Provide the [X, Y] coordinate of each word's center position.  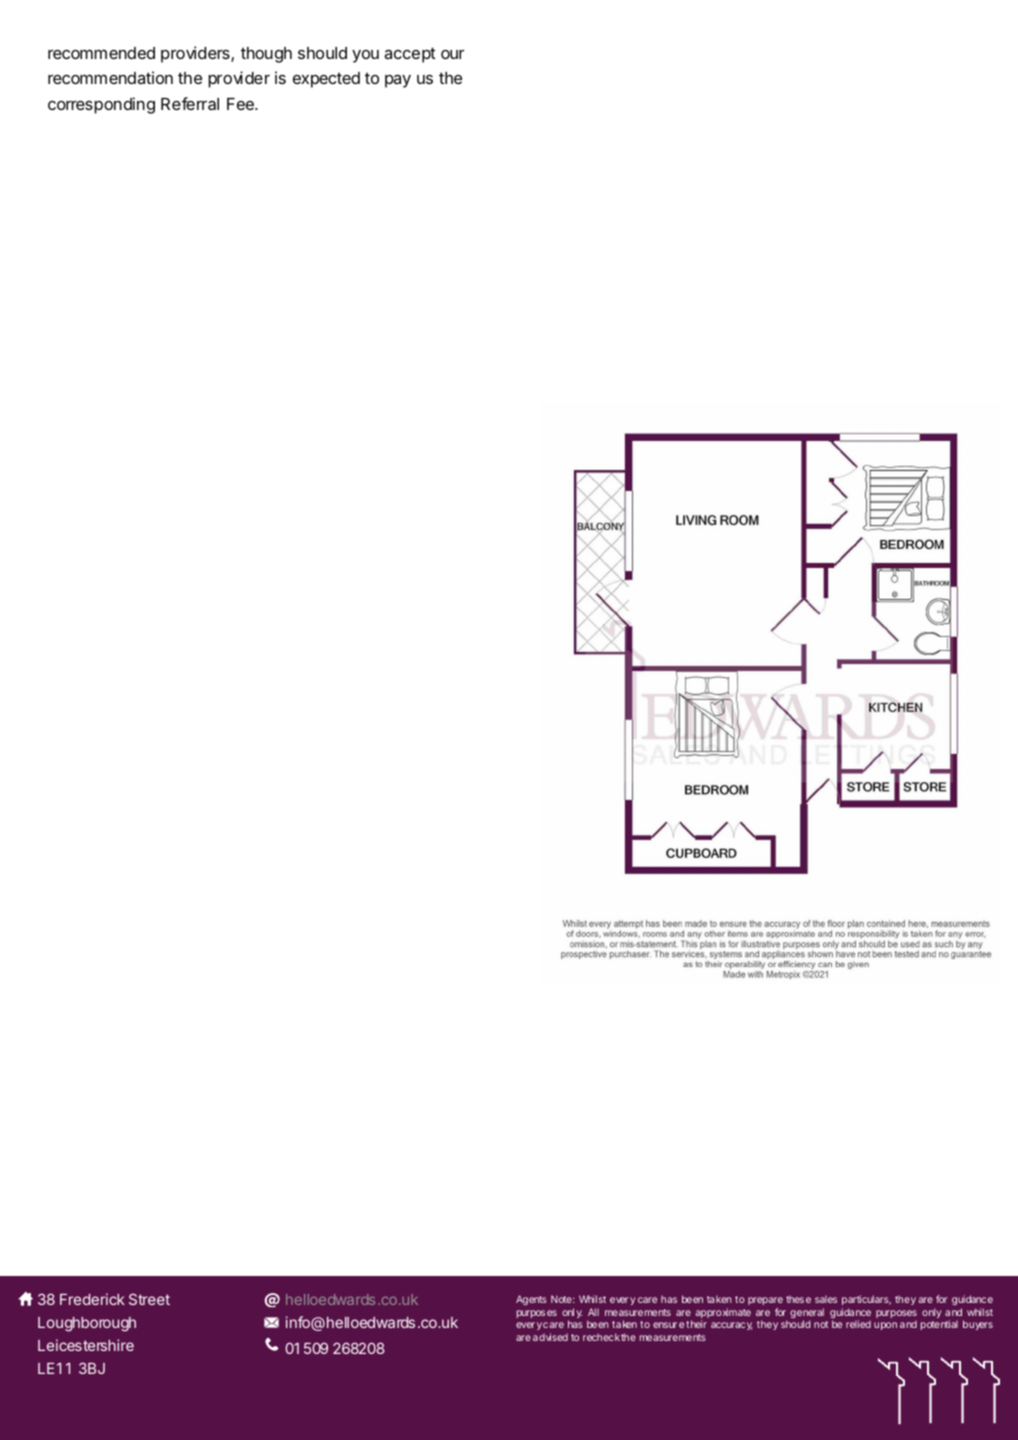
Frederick [92, 1299]
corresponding [101, 105]
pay [398, 81]
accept [410, 55]
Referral [190, 103]
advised [550, 1337]
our [452, 54]
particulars [866, 1302]
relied [858, 1324]
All [593, 1312]
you [365, 56]
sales [826, 1299]
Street [149, 1299]
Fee [241, 104]
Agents [531, 1300]
